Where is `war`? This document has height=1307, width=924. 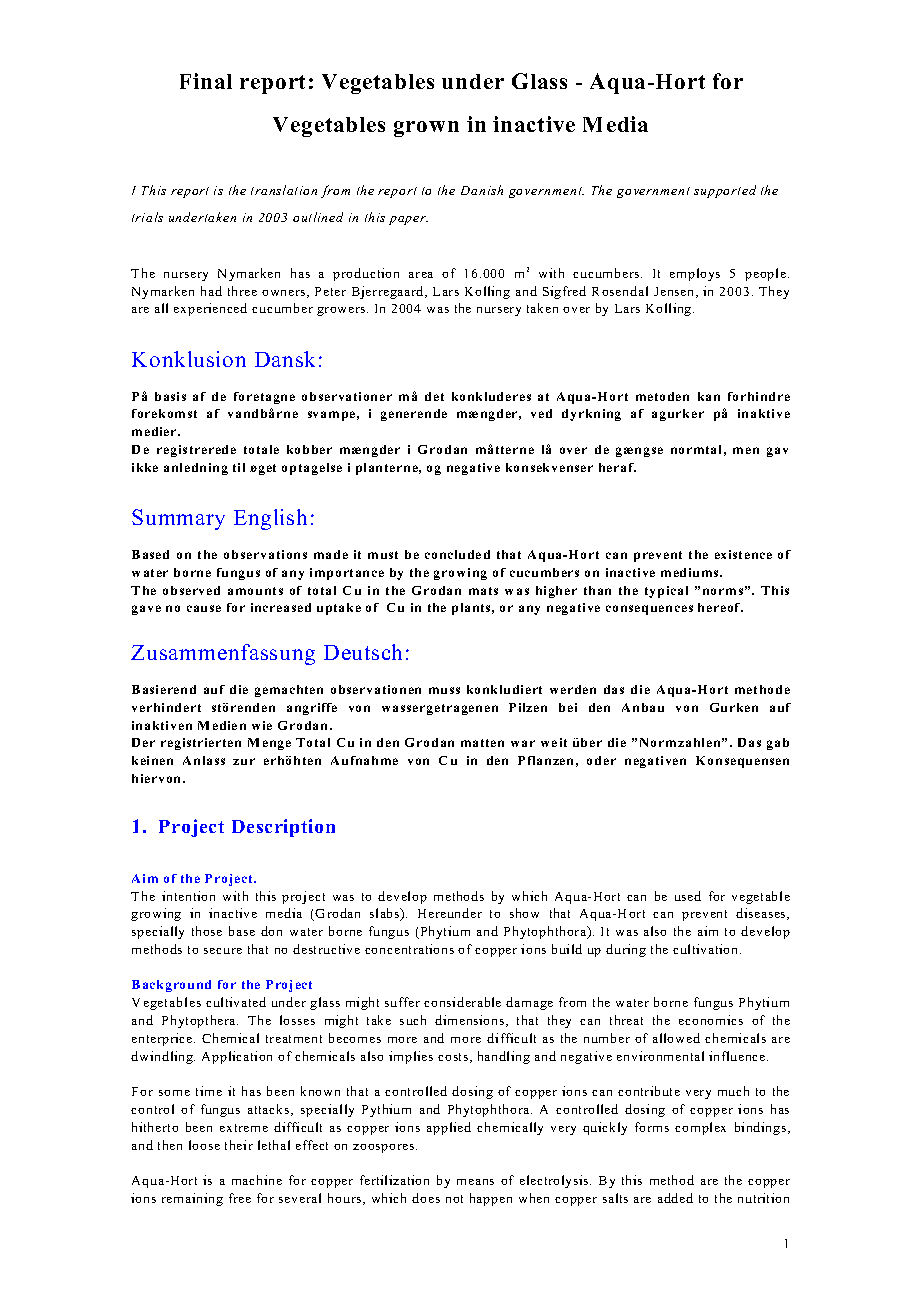
war is located at coordinates (523, 743).
